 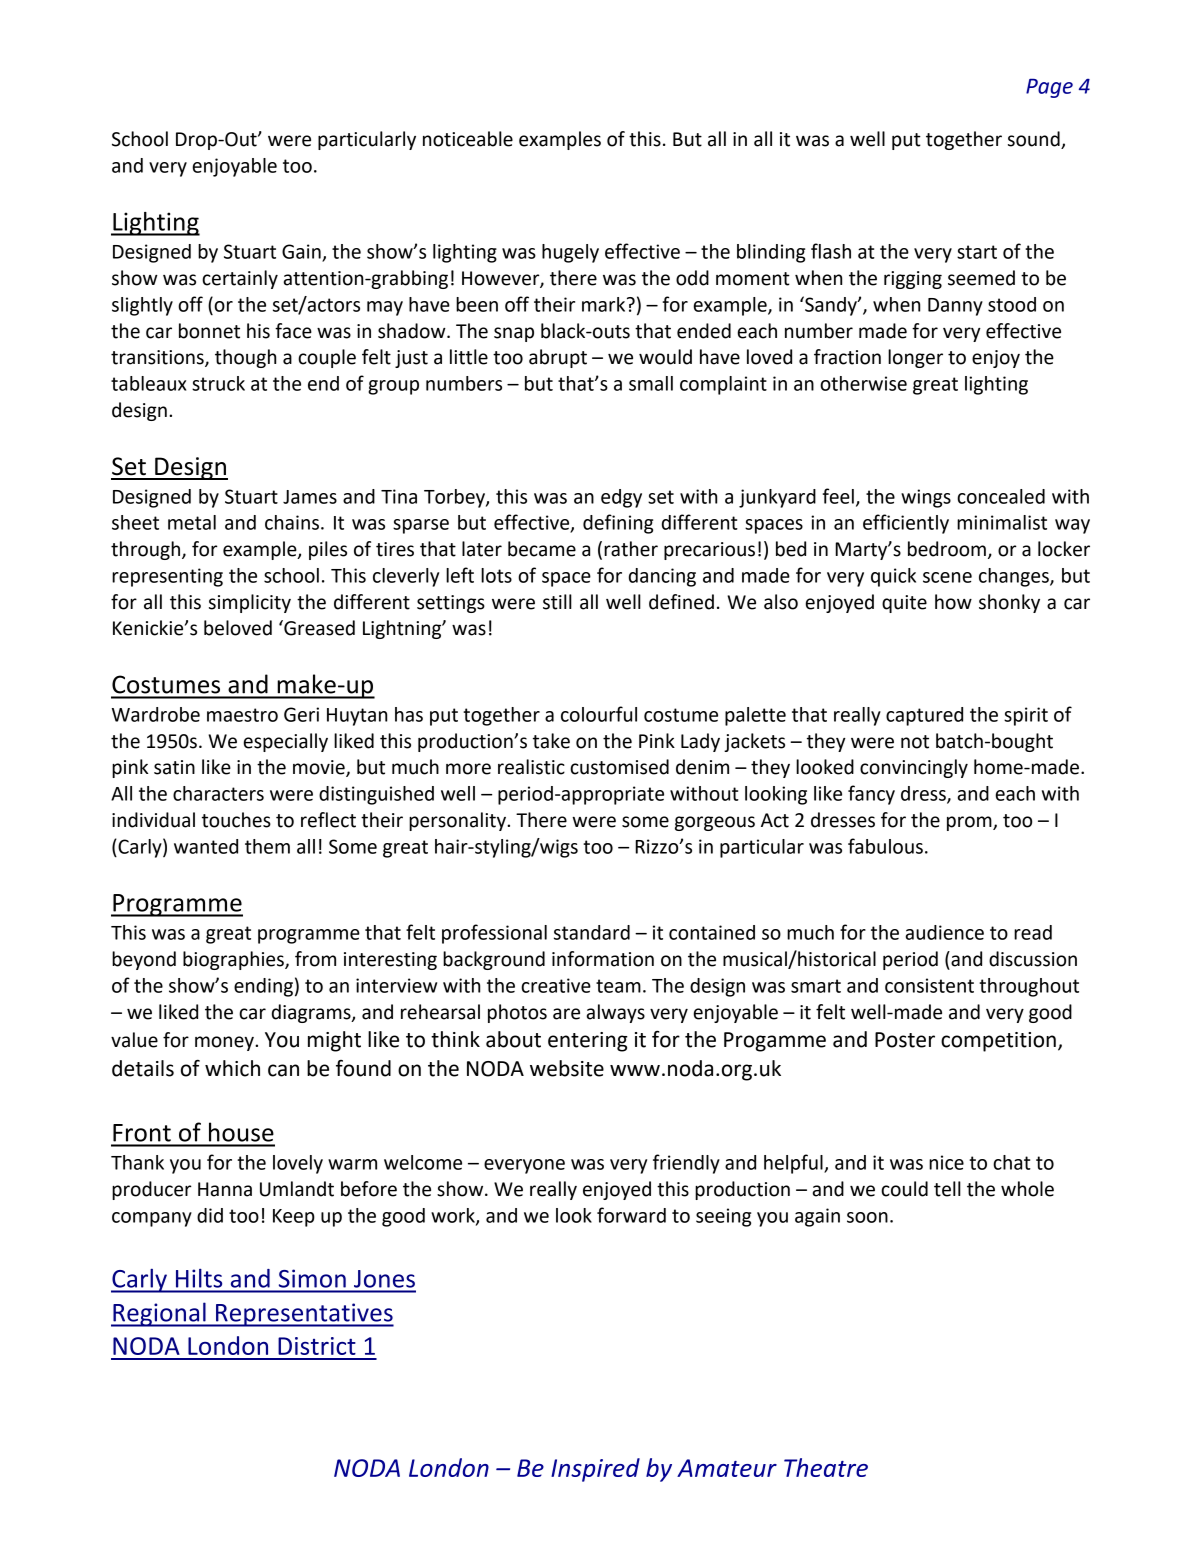 I want to click on customised, so click(x=619, y=767).
